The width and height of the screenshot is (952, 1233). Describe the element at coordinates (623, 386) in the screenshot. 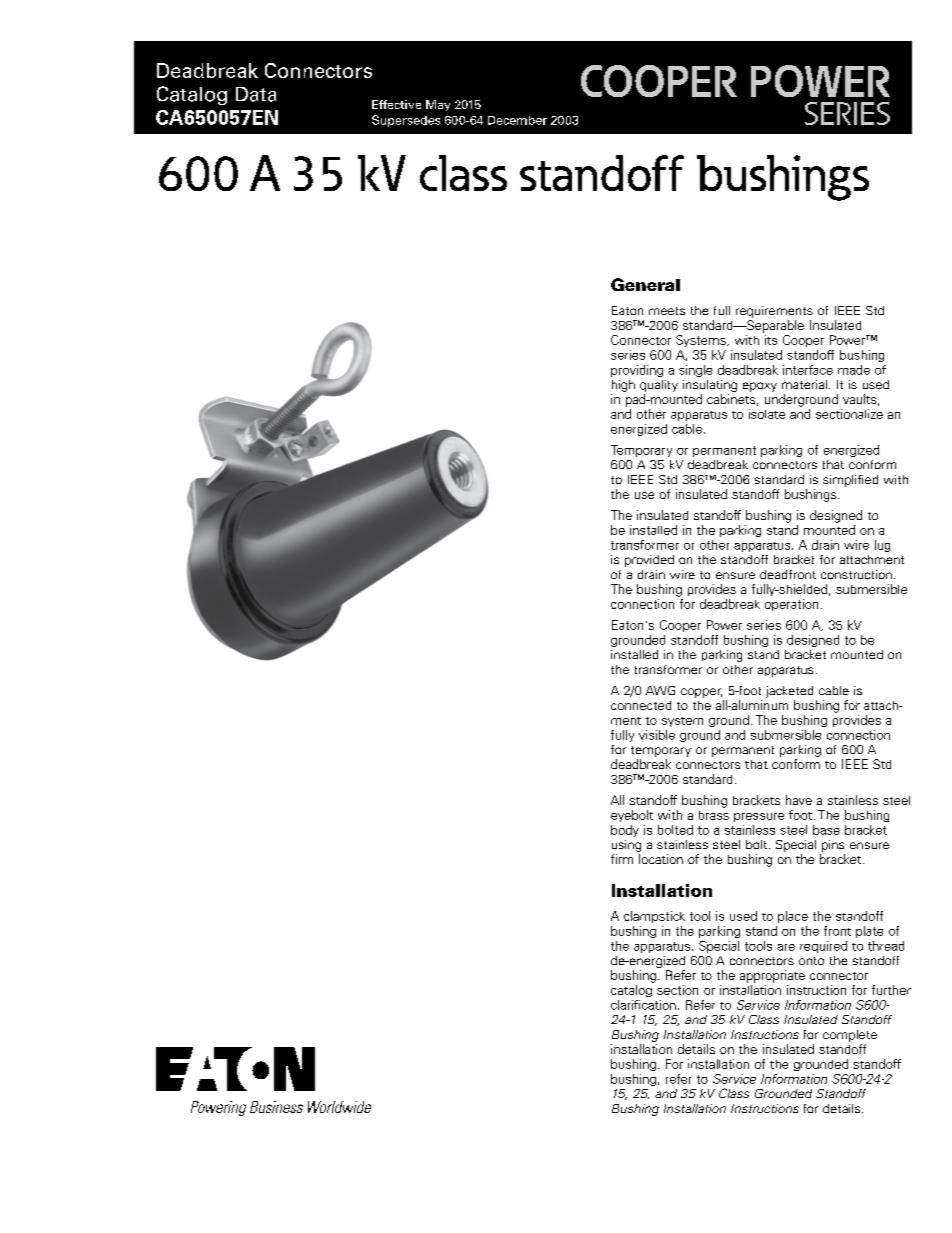

I see `high` at that location.
